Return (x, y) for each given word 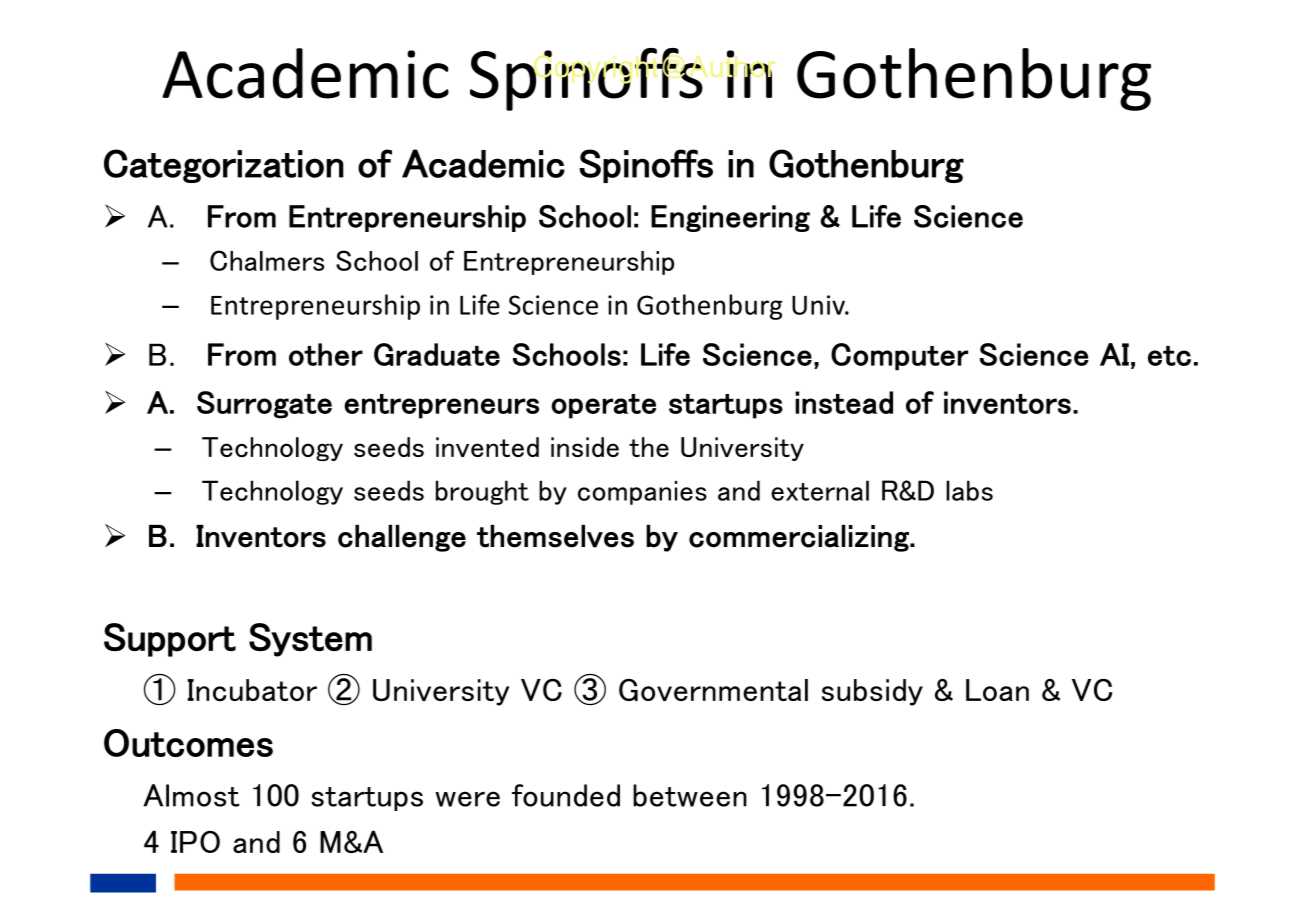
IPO (195, 842)
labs (969, 490)
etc (1169, 356)
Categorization (224, 166)
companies (642, 493)
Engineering (730, 218)
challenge (402, 538)
